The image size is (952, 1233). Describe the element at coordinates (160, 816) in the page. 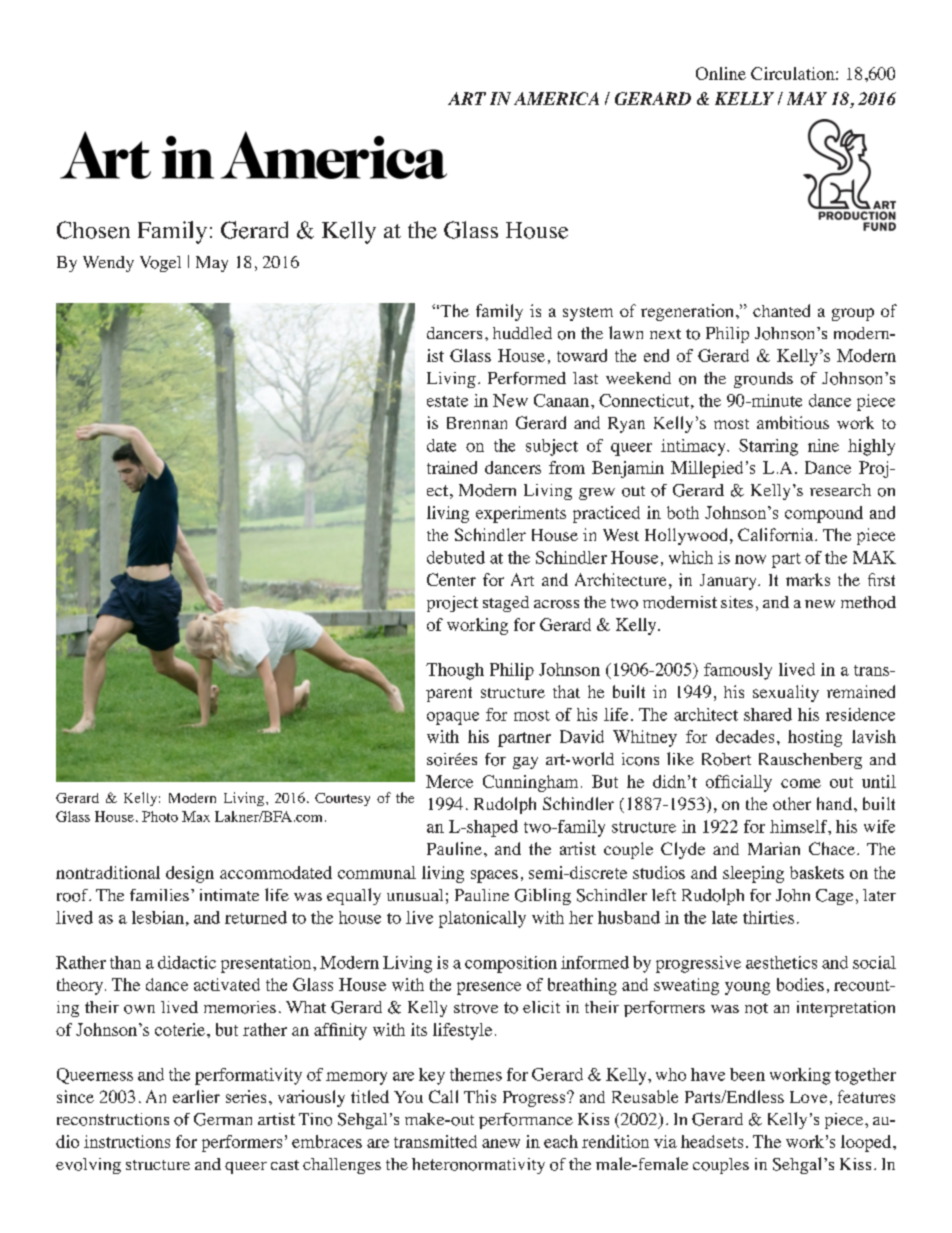

I see `Photo` at that location.
